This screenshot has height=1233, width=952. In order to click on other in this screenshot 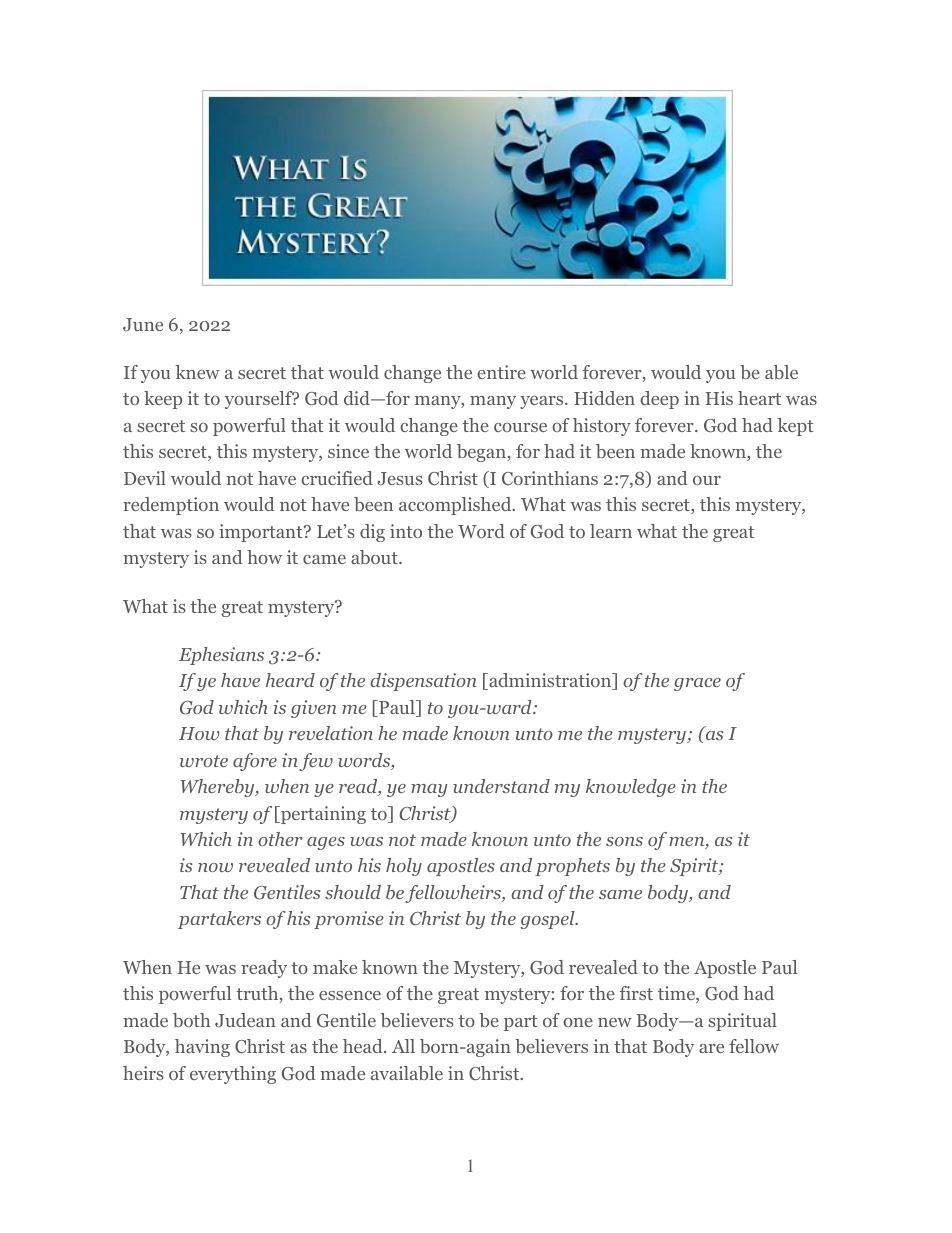, I will do `click(280, 839)`.
